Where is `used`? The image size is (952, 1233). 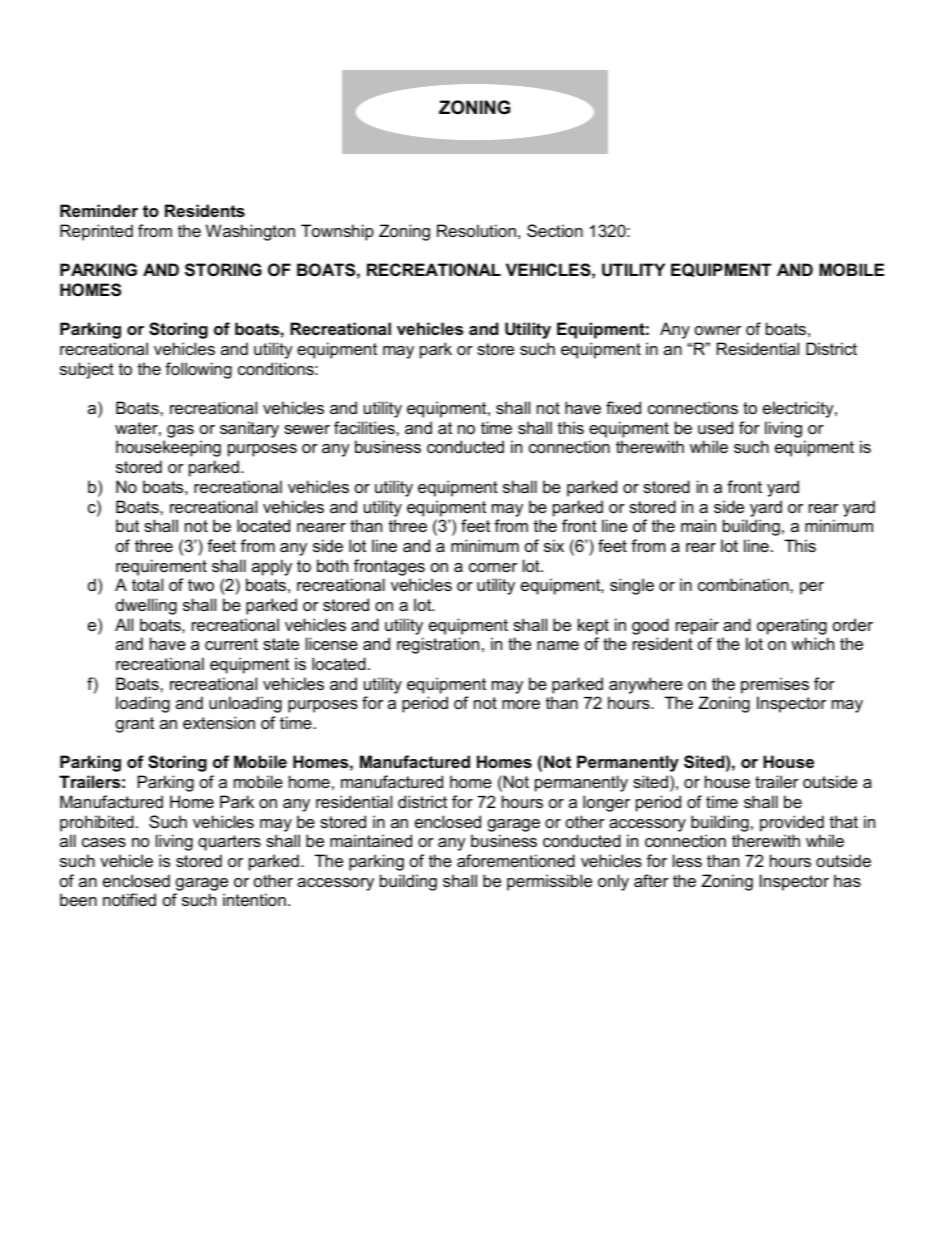 used is located at coordinates (715, 427).
